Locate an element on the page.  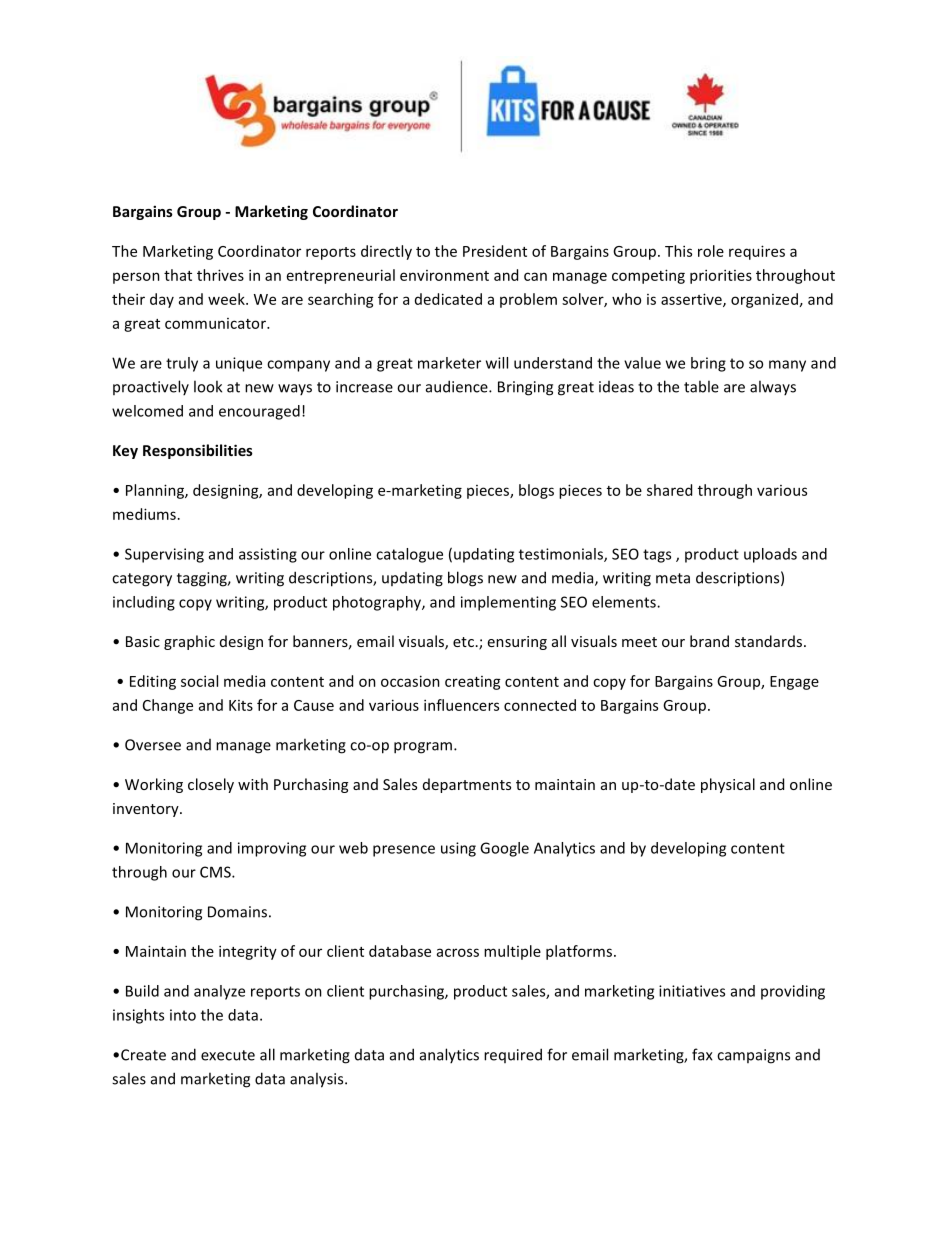
priorities is located at coordinates (721, 276).
